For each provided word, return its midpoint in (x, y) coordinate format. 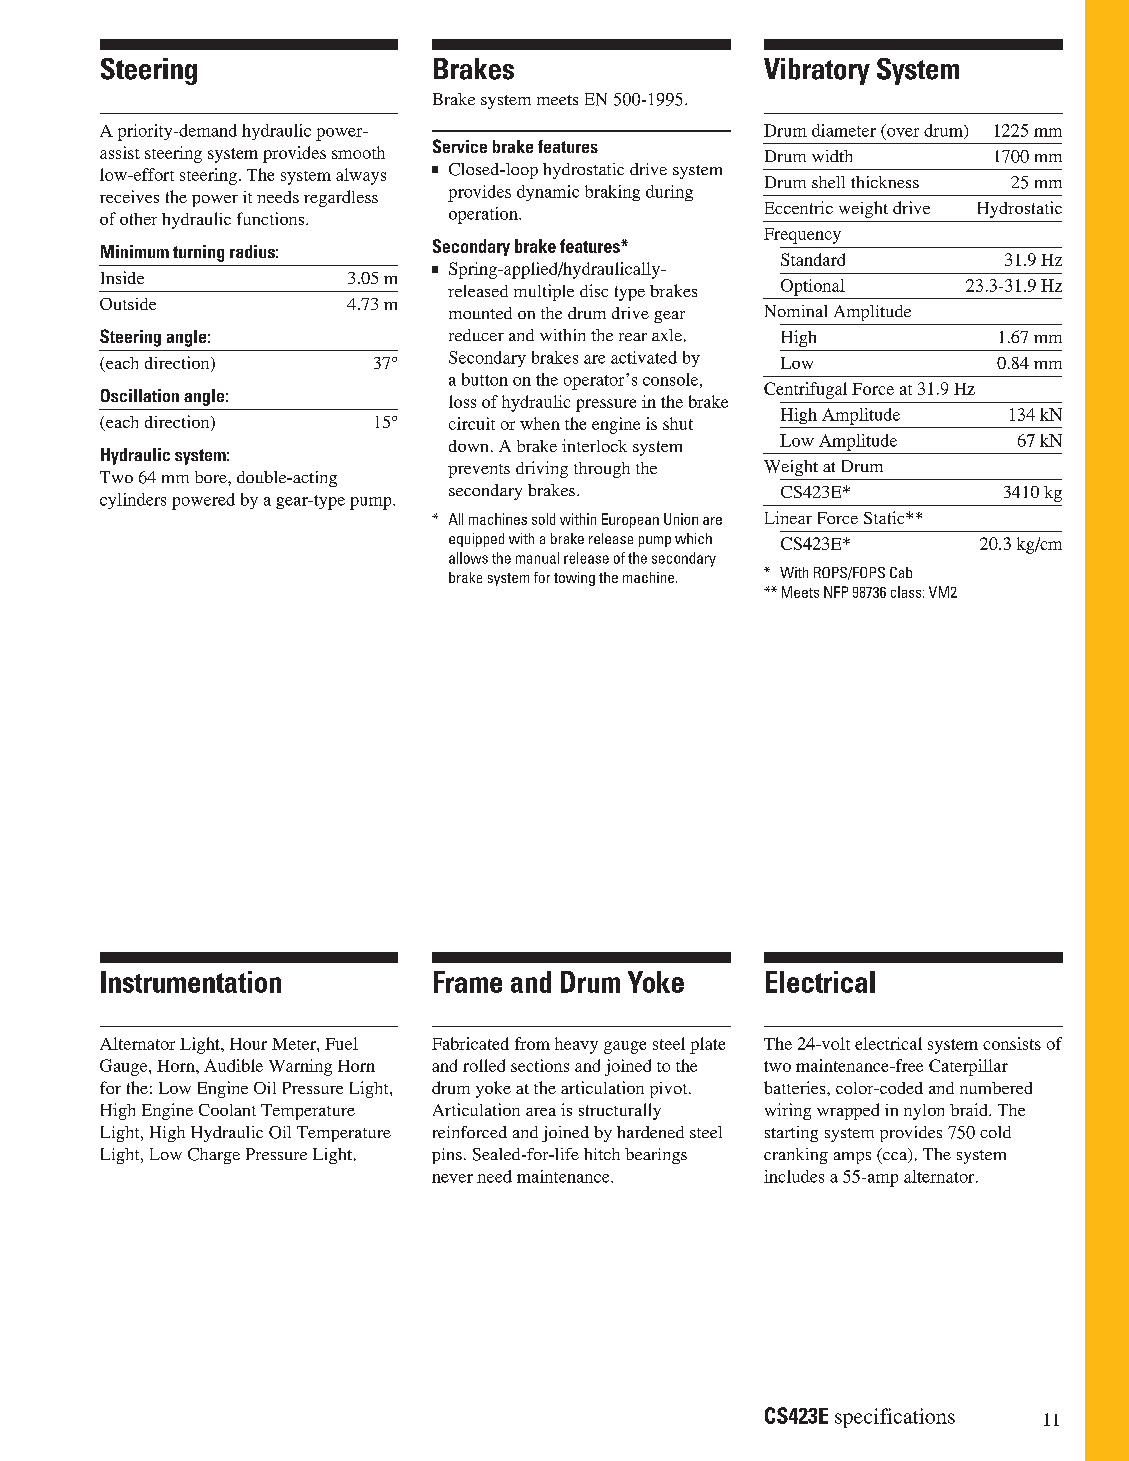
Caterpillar (968, 1067)
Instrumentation (191, 982)
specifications (895, 1418)
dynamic (548, 193)
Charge (214, 1156)
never (452, 1178)
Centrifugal (805, 390)
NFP (836, 592)
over (903, 132)
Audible (233, 1065)
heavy (576, 1045)
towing (574, 579)
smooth (358, 152)
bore (212, 477)
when (540, 423)
